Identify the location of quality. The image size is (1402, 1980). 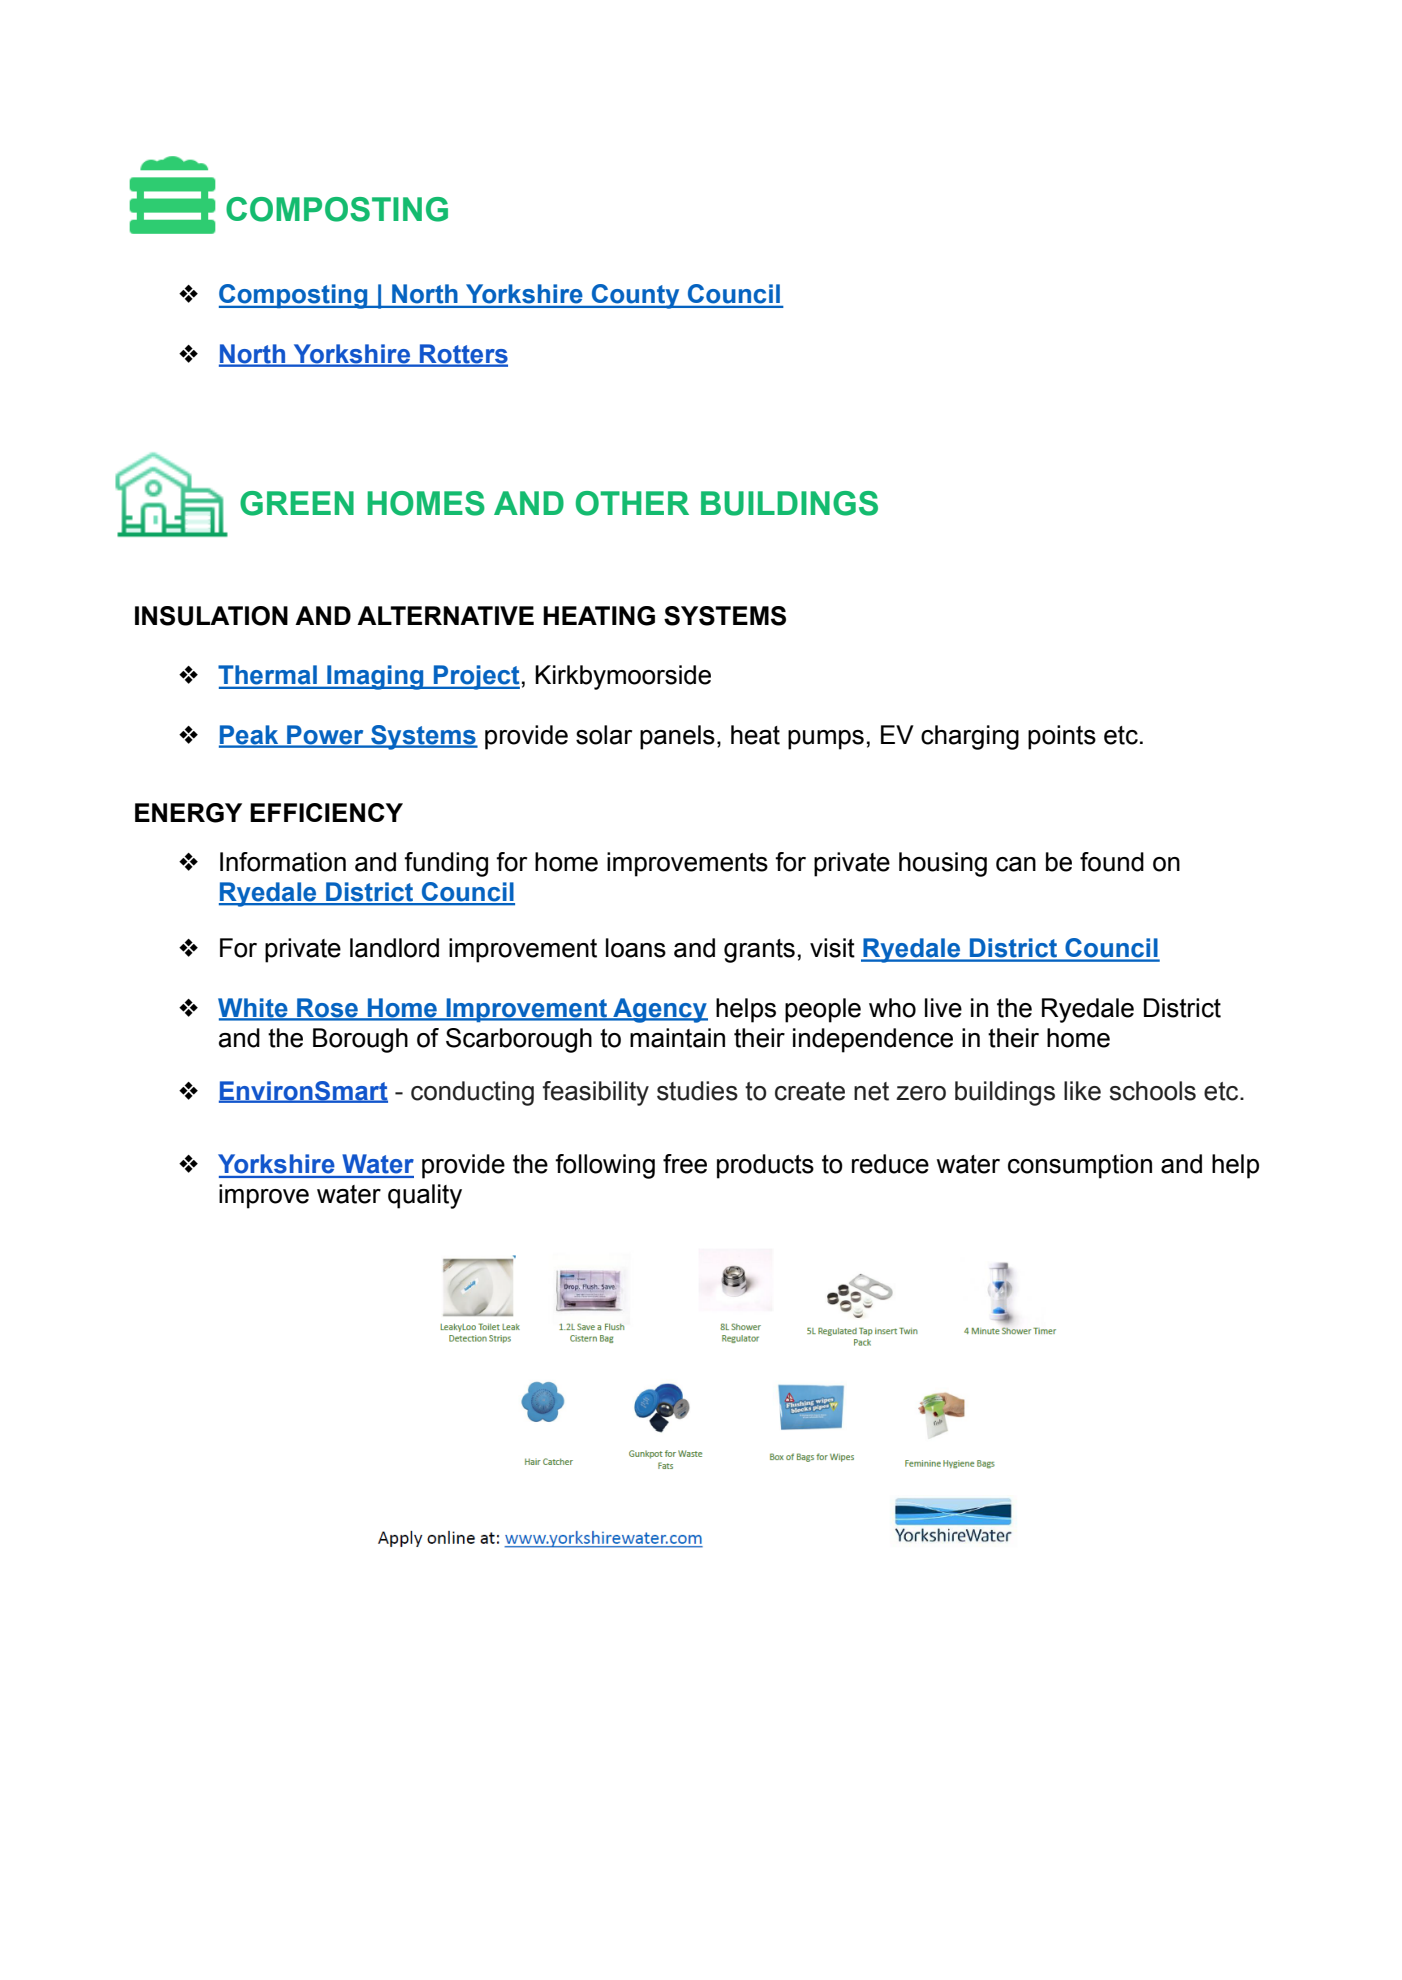
(425, 1196).
